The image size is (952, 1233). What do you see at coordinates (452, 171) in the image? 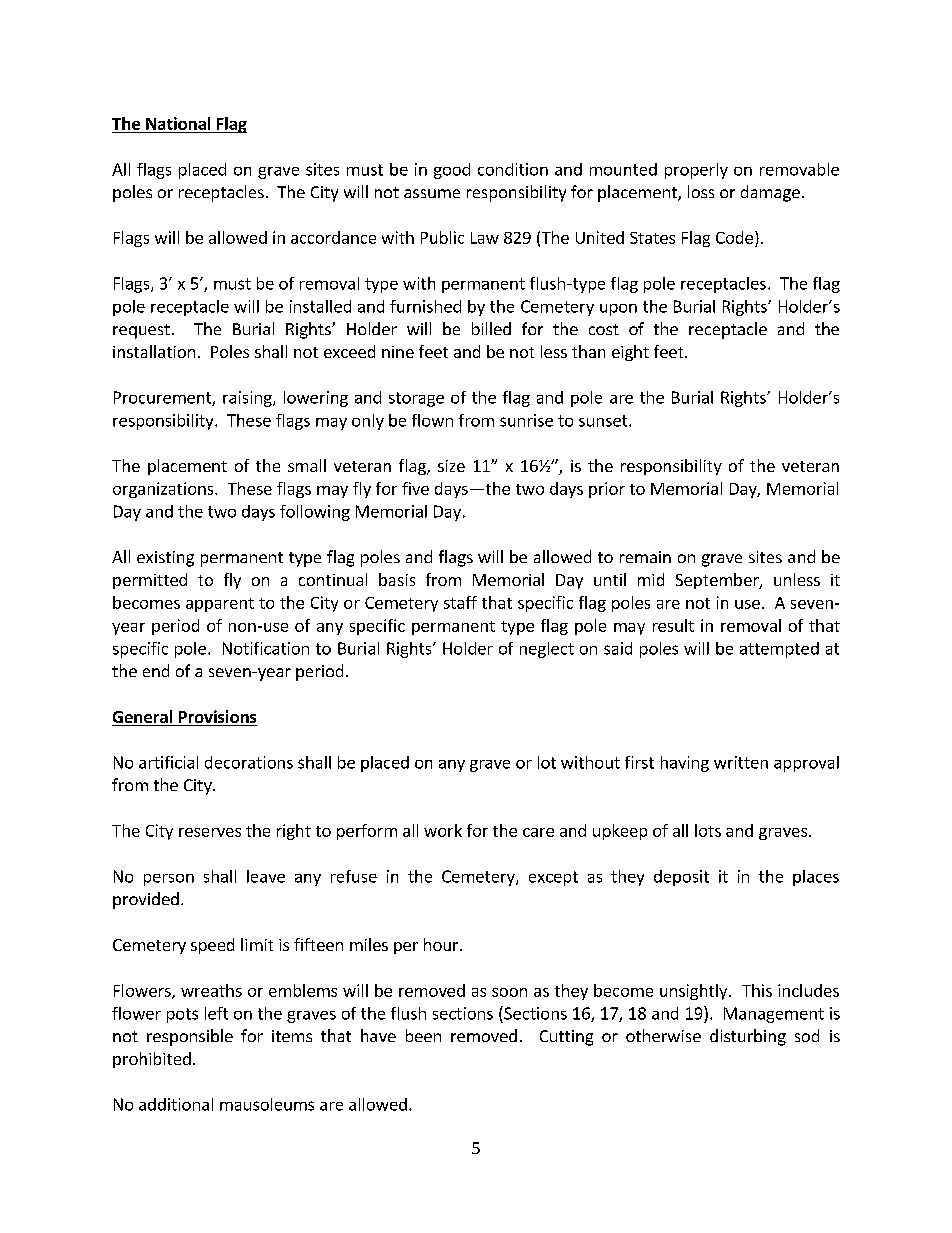
I see `good` at bounding box center [452, 171].
